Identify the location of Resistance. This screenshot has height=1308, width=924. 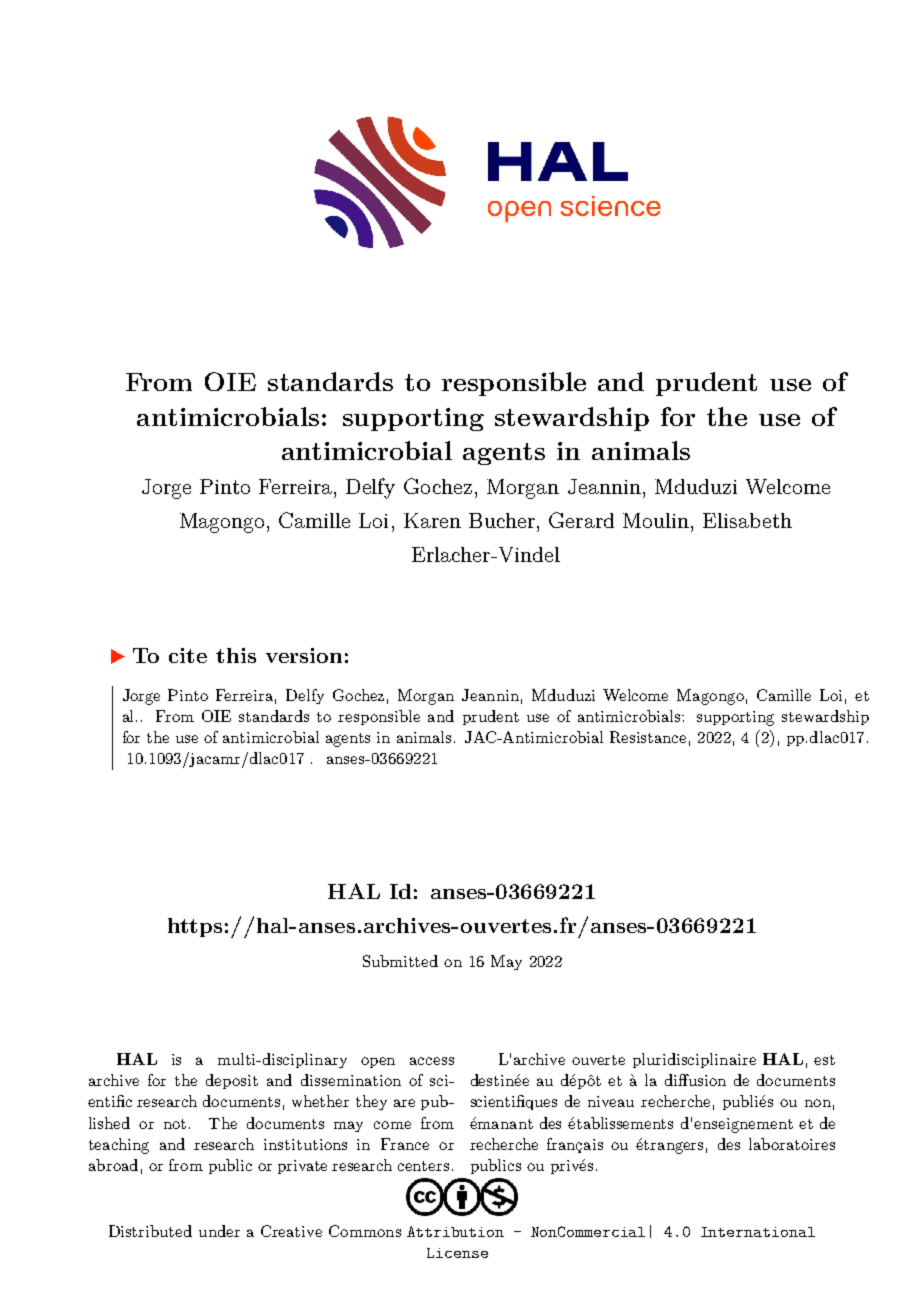
(648, 737).
